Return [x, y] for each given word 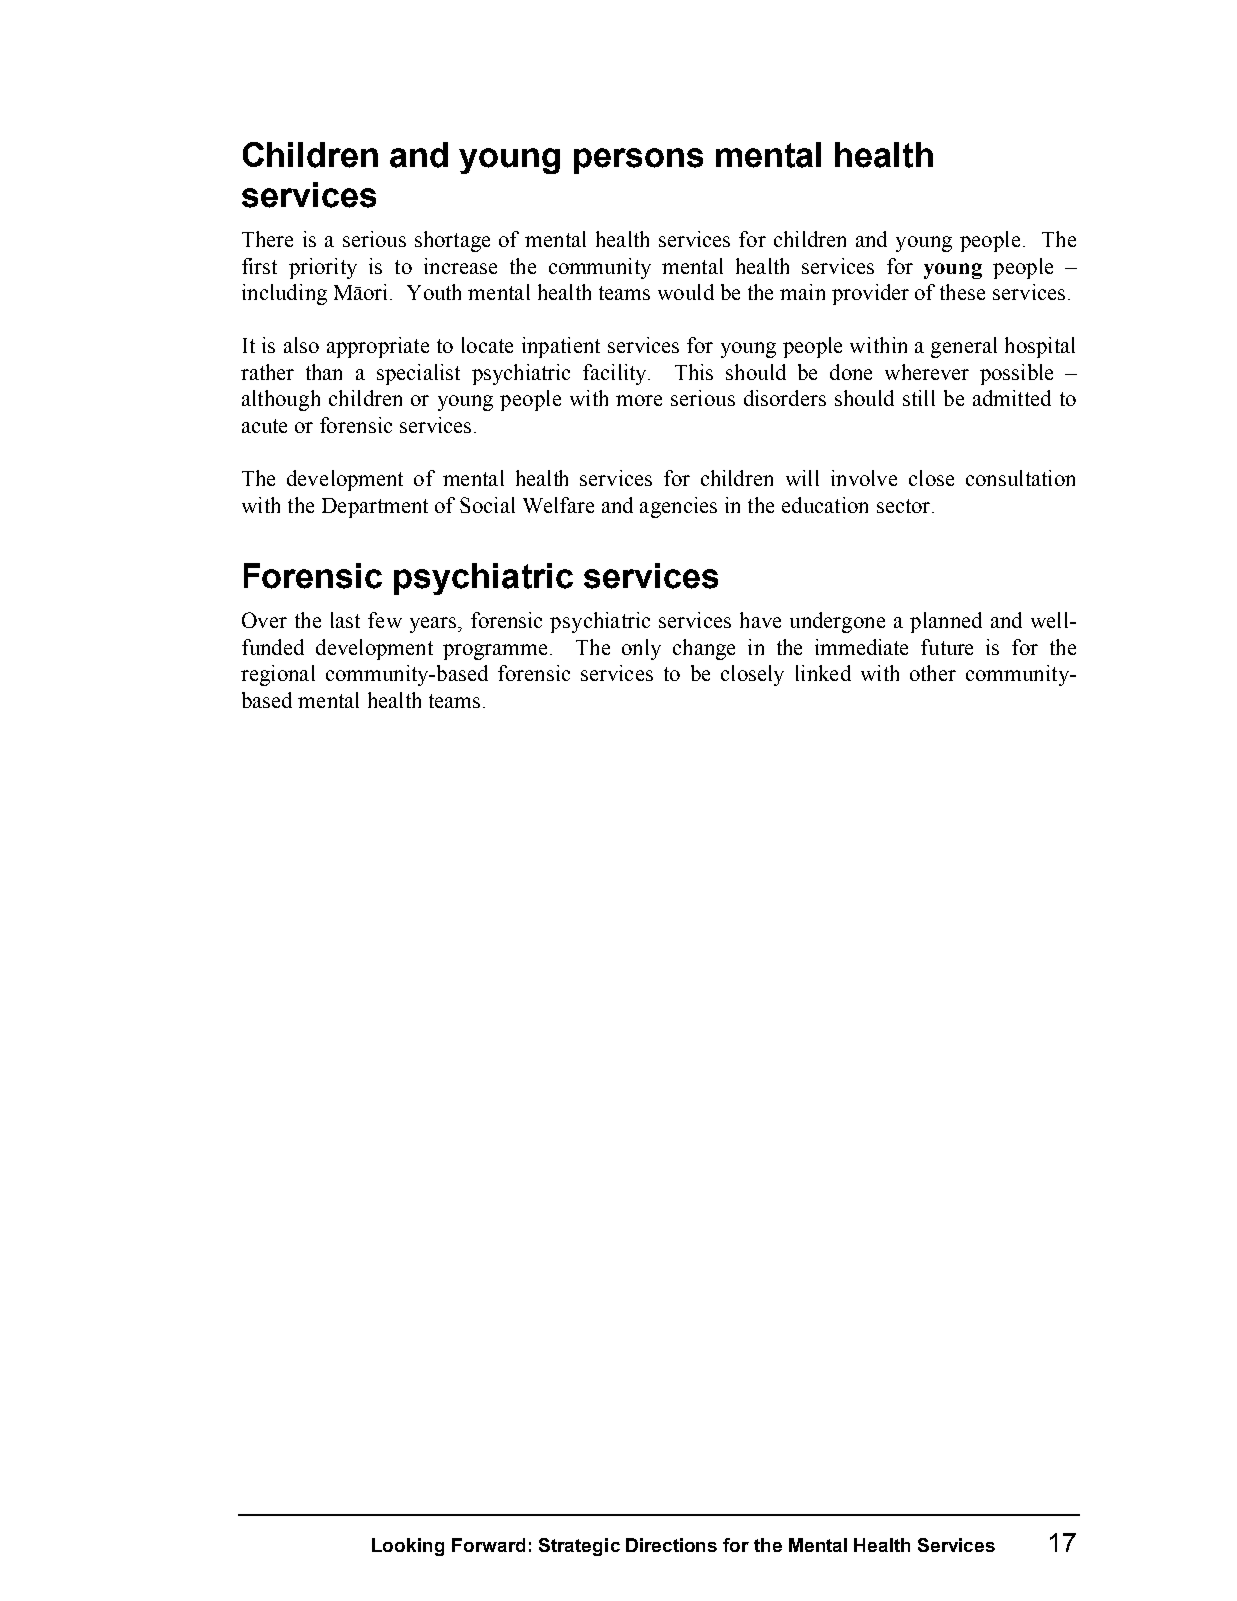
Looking [408, 1547]
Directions [671, 1545]
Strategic [579, 1547]
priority [323, 268]
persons [638, 161]
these [962, 292]
